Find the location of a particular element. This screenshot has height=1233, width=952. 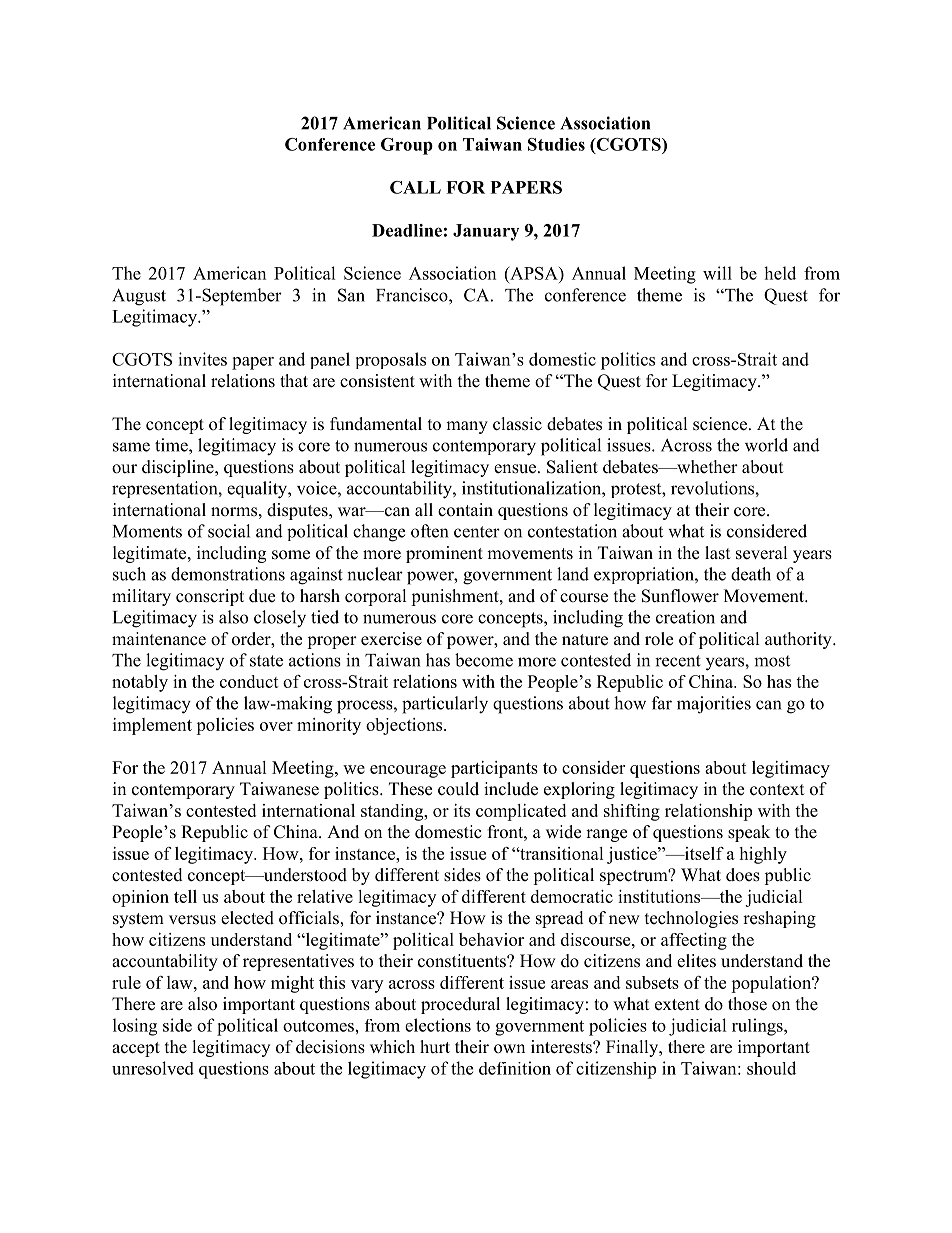

many is located at coordinates (467, 427).
